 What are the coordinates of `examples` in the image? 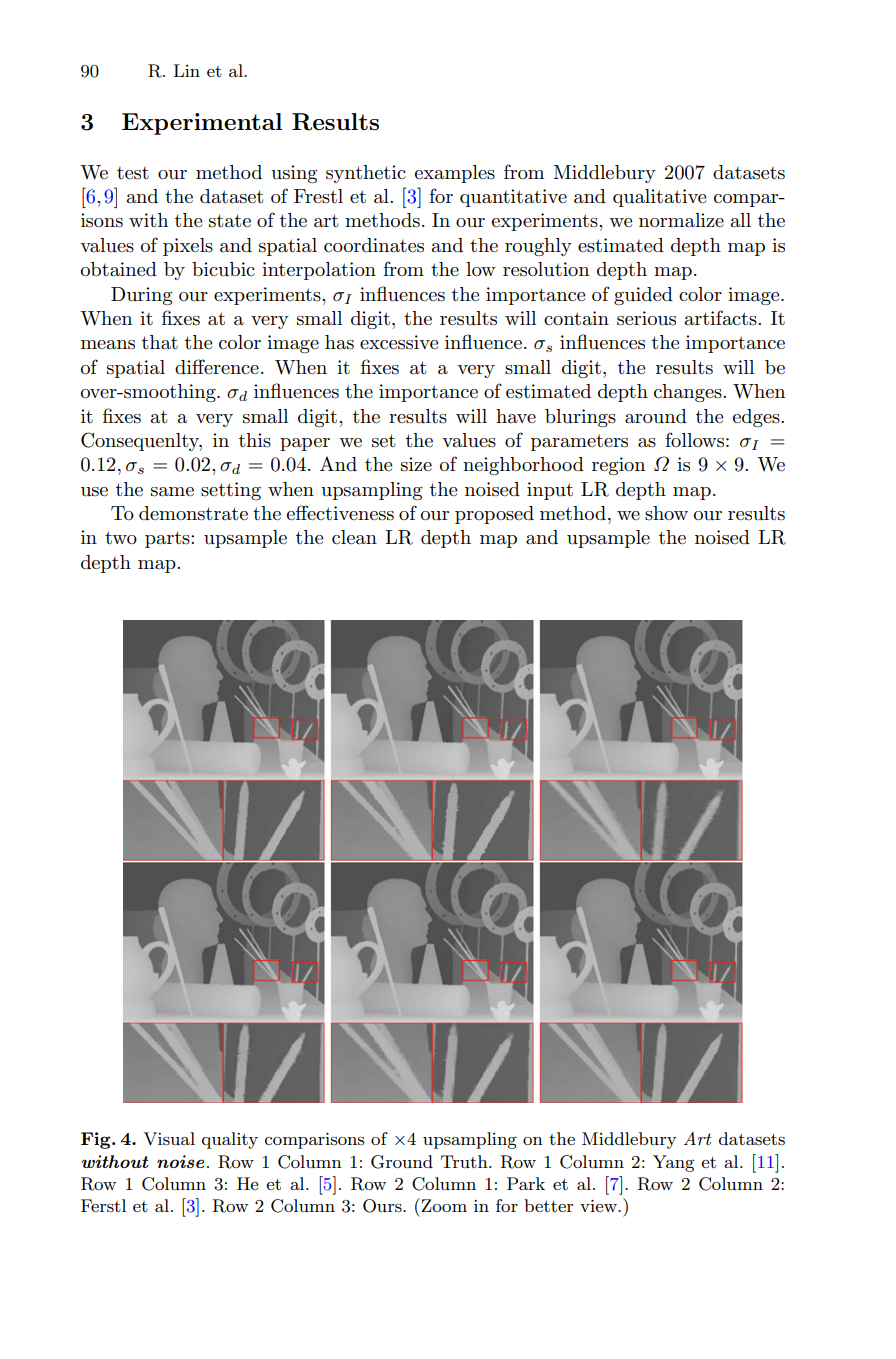 It's located at (455, 174).
